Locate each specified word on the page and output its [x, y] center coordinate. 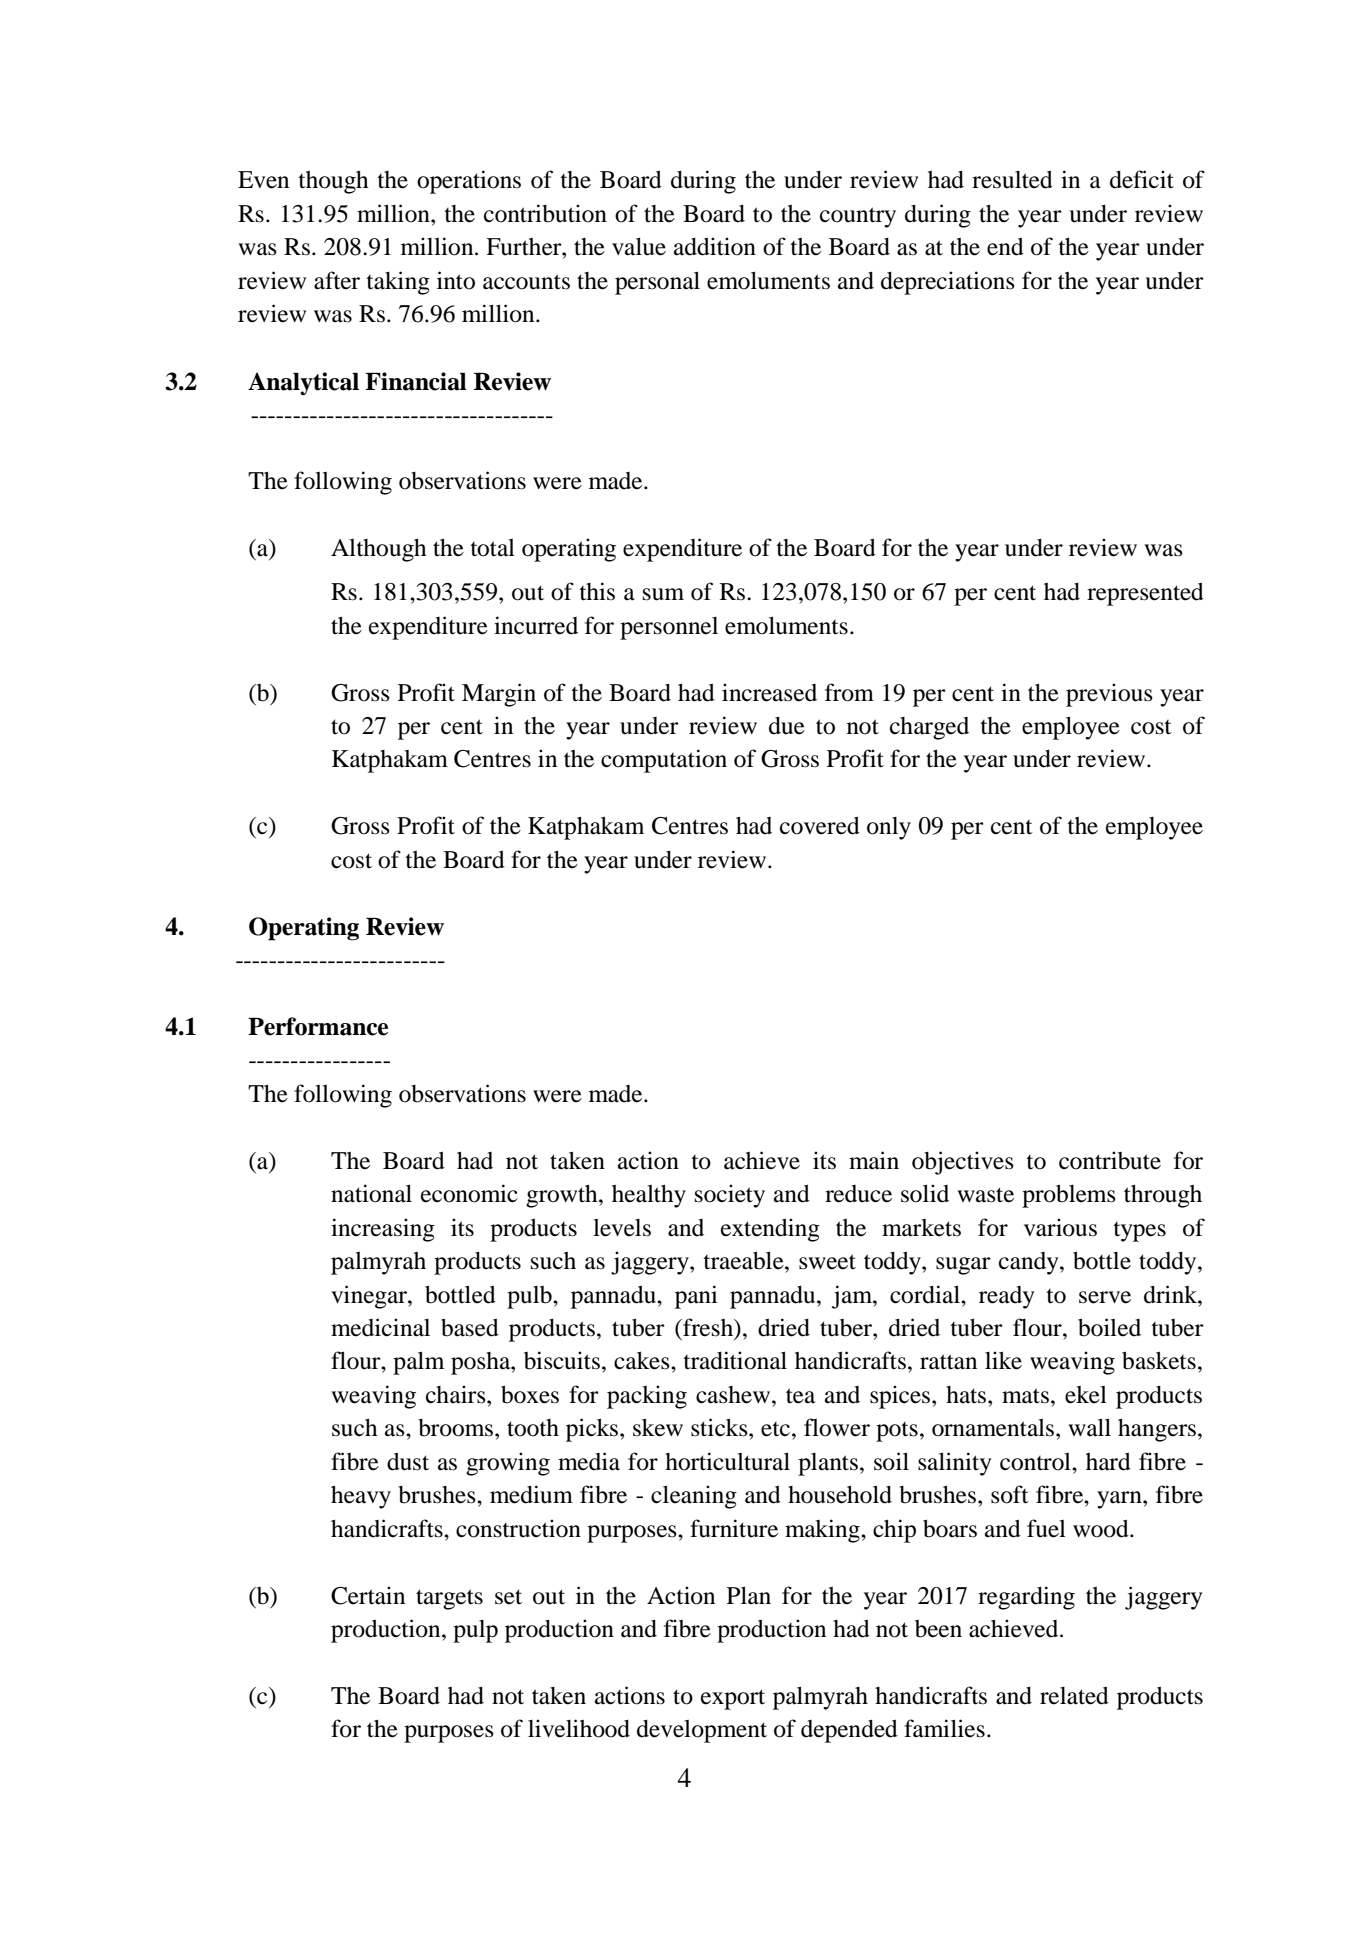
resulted [1012, 179]
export [733, 1699]
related [1074, 1695]
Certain [368, 1595]
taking [398, 283]
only [889, 828]
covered [820, 825]
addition [715, 246]
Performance [318, 1026]
